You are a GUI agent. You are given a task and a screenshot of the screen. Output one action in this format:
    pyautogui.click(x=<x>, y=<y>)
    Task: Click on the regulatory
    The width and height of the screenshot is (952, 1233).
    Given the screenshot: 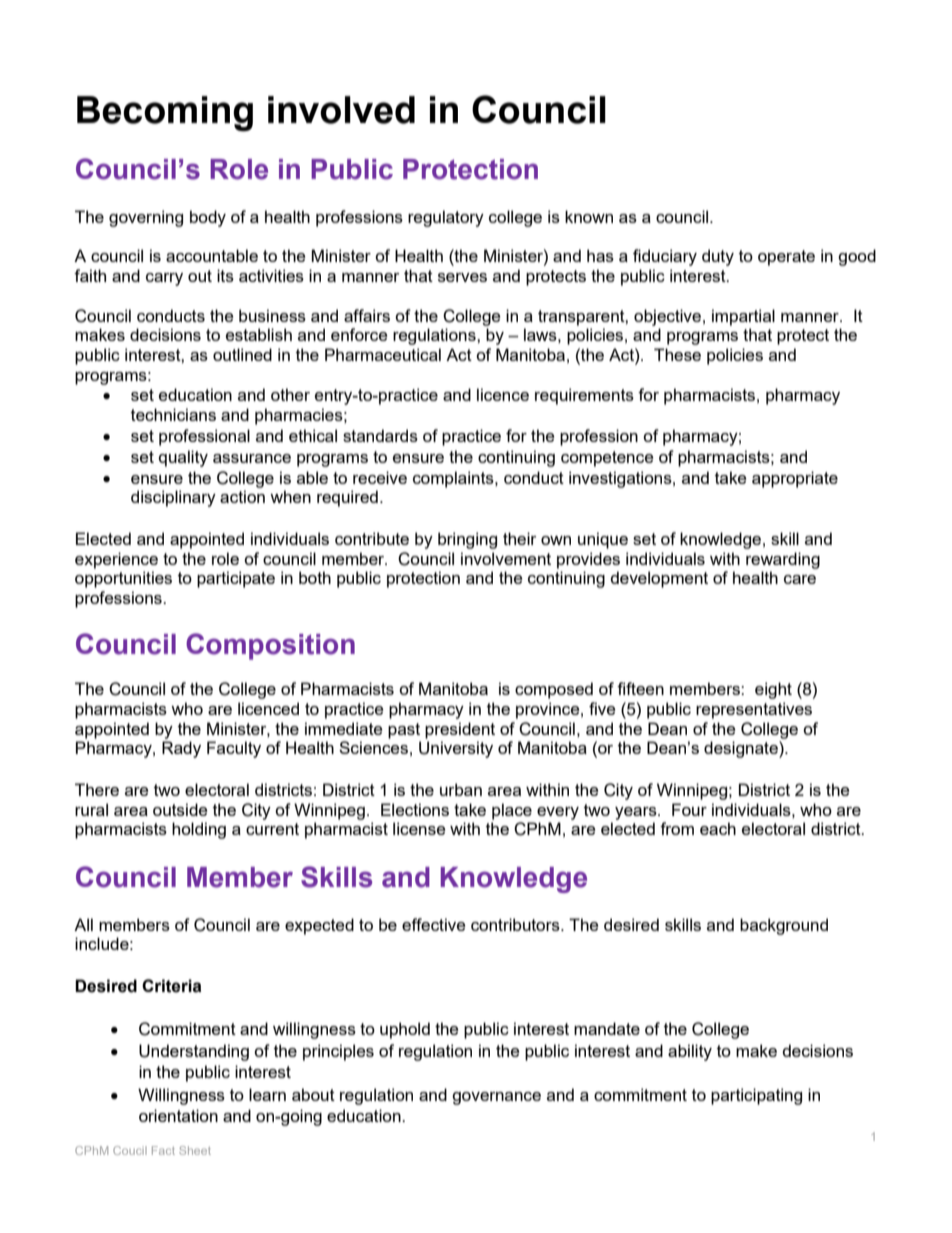 What is the action you would take?
    pyautogui.click(x=446, y=218)
